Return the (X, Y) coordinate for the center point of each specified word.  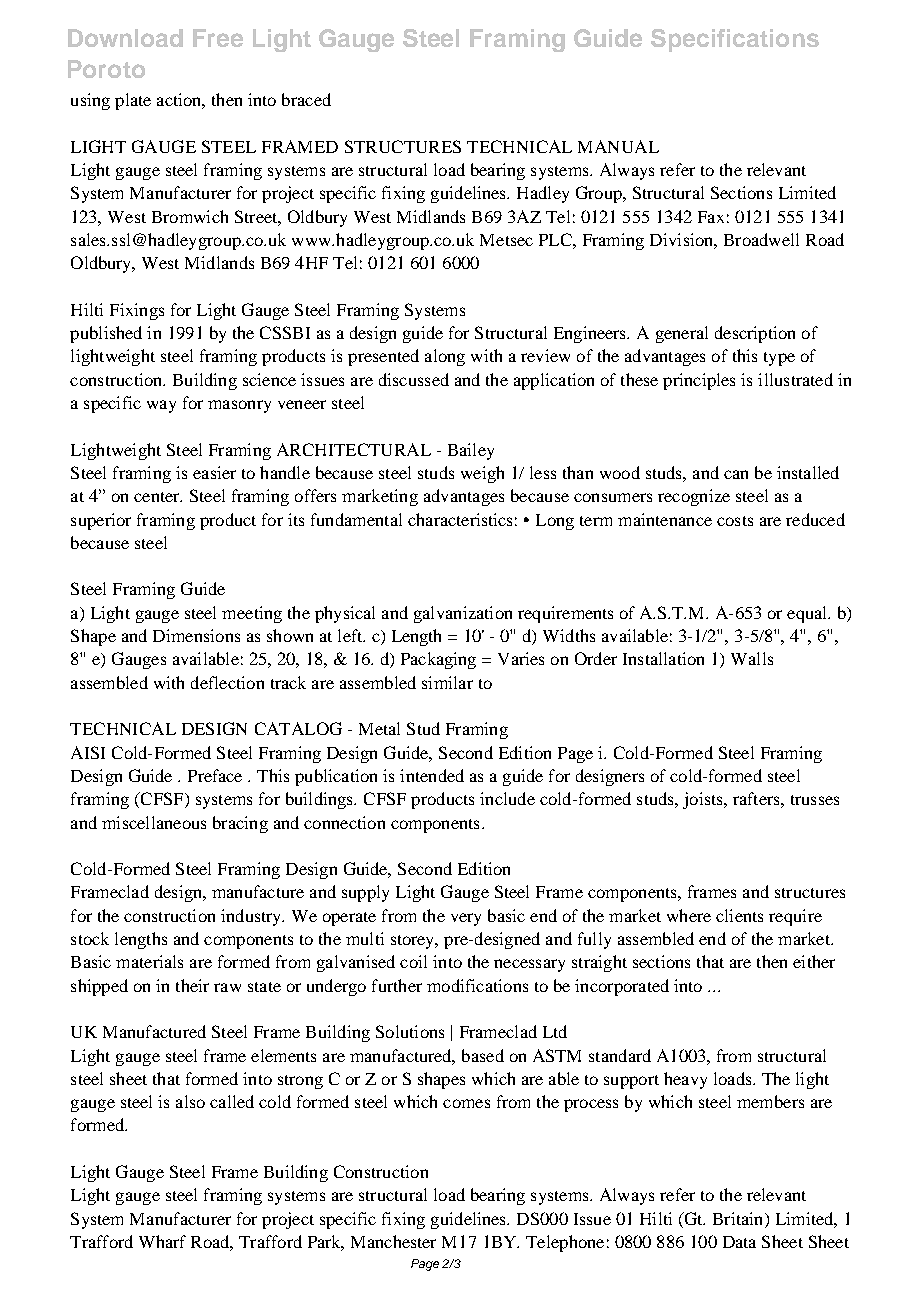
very (466, 919)
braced (306, 99)
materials (149, 961)
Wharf (162, 1241)
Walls (752, 658)
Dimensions (196, 635)
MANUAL (618, 146)
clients (739, 915)
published (106, 334)
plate (133, 101)
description (755, 334)
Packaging (438, 660)
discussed (414, 379)
